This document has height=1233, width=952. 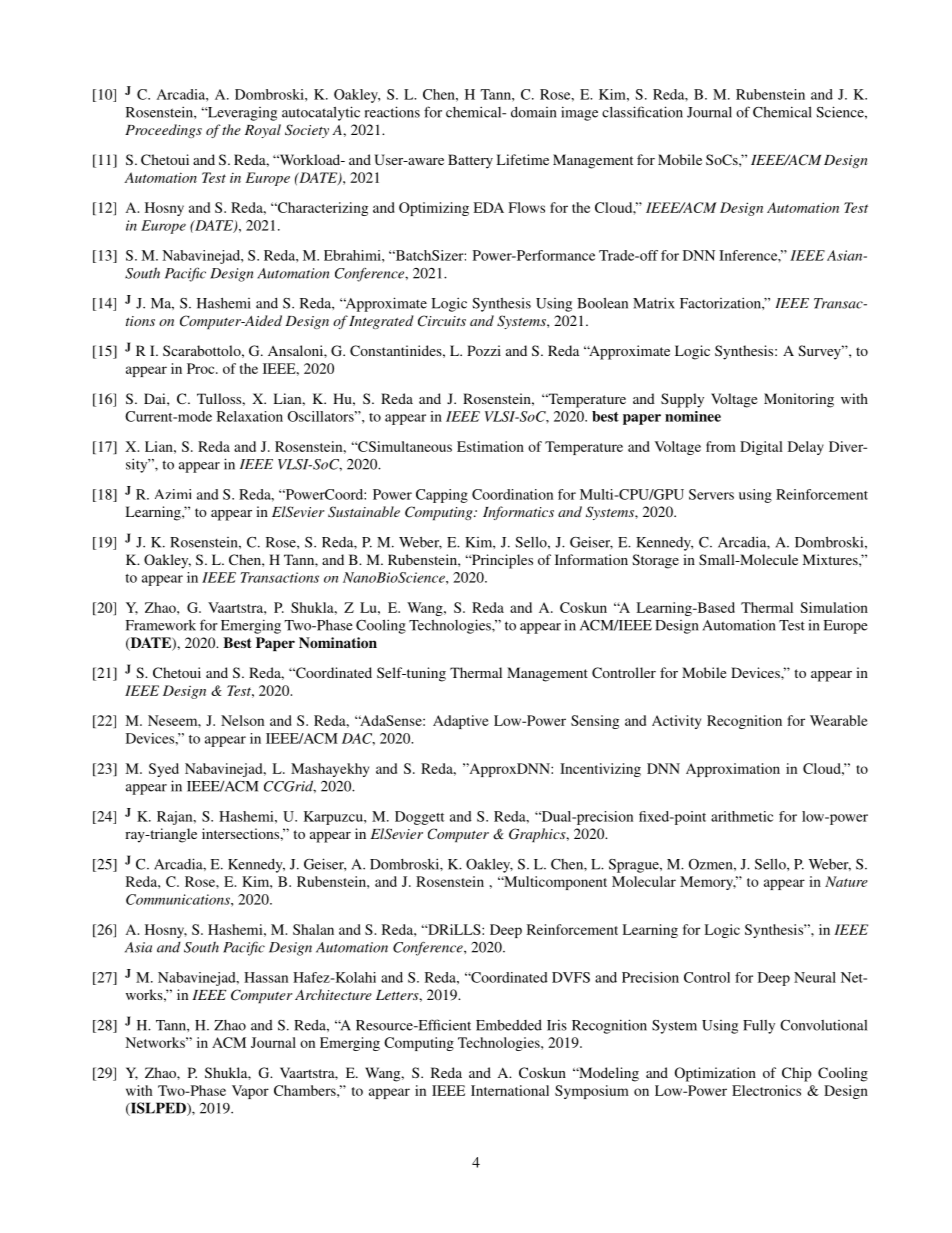 What do you see at coordinates (164, 770) in the document?
I see `Syed` at bounding box center [164, 770].
